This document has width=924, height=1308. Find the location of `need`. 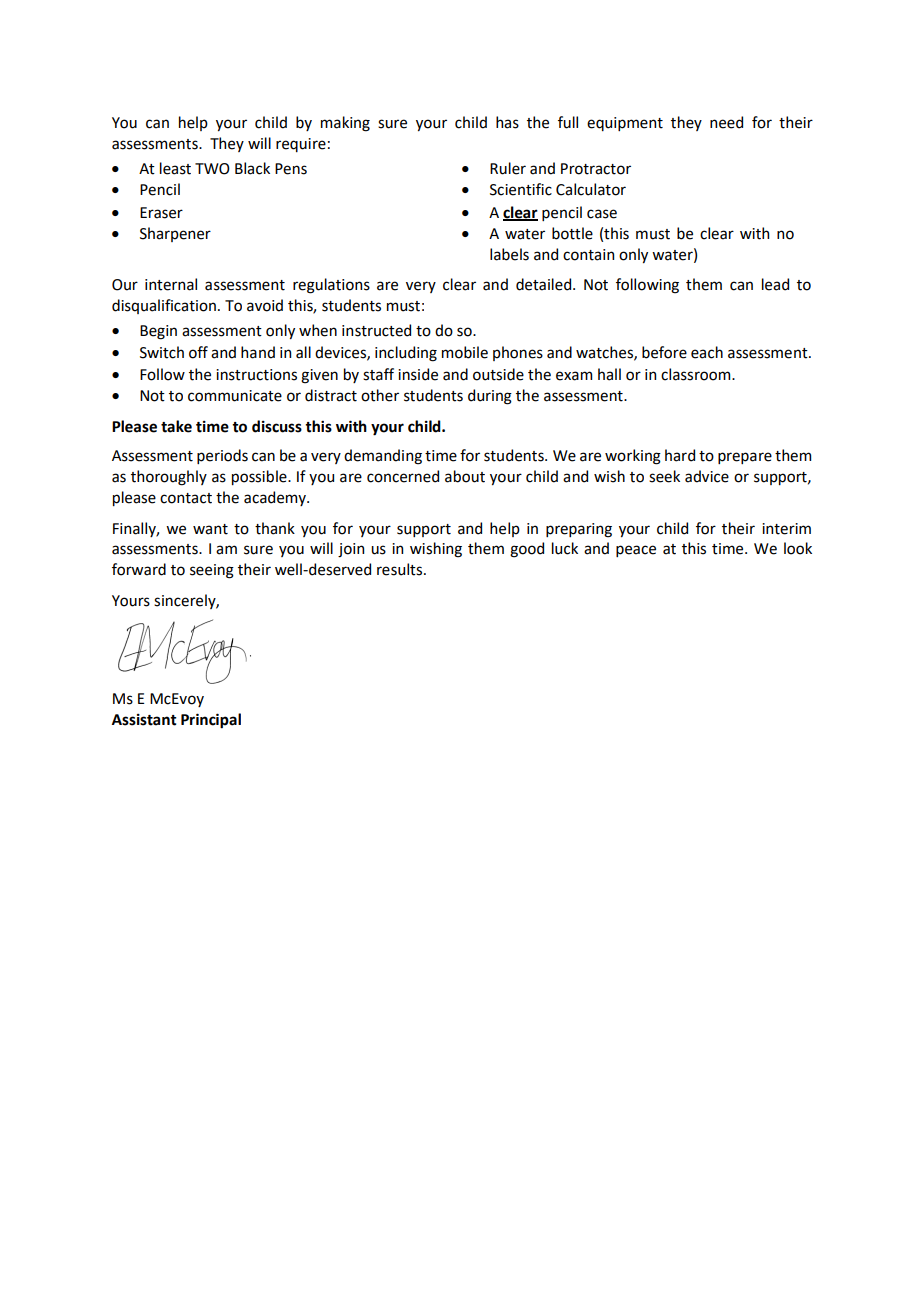

need is located at coordinates (726, 122).
